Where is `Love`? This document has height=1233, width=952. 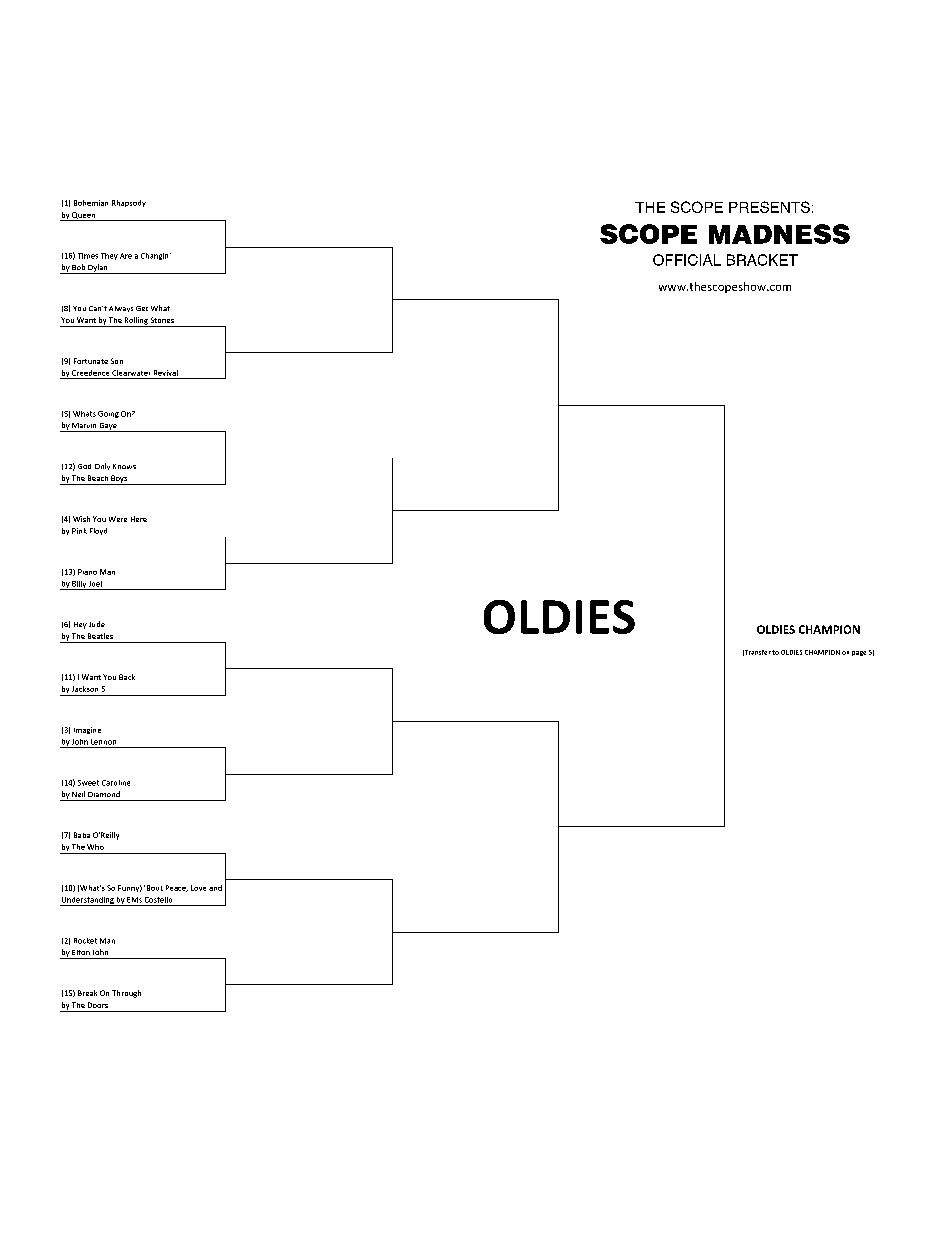 Love is located at coordinates (198, 888).
